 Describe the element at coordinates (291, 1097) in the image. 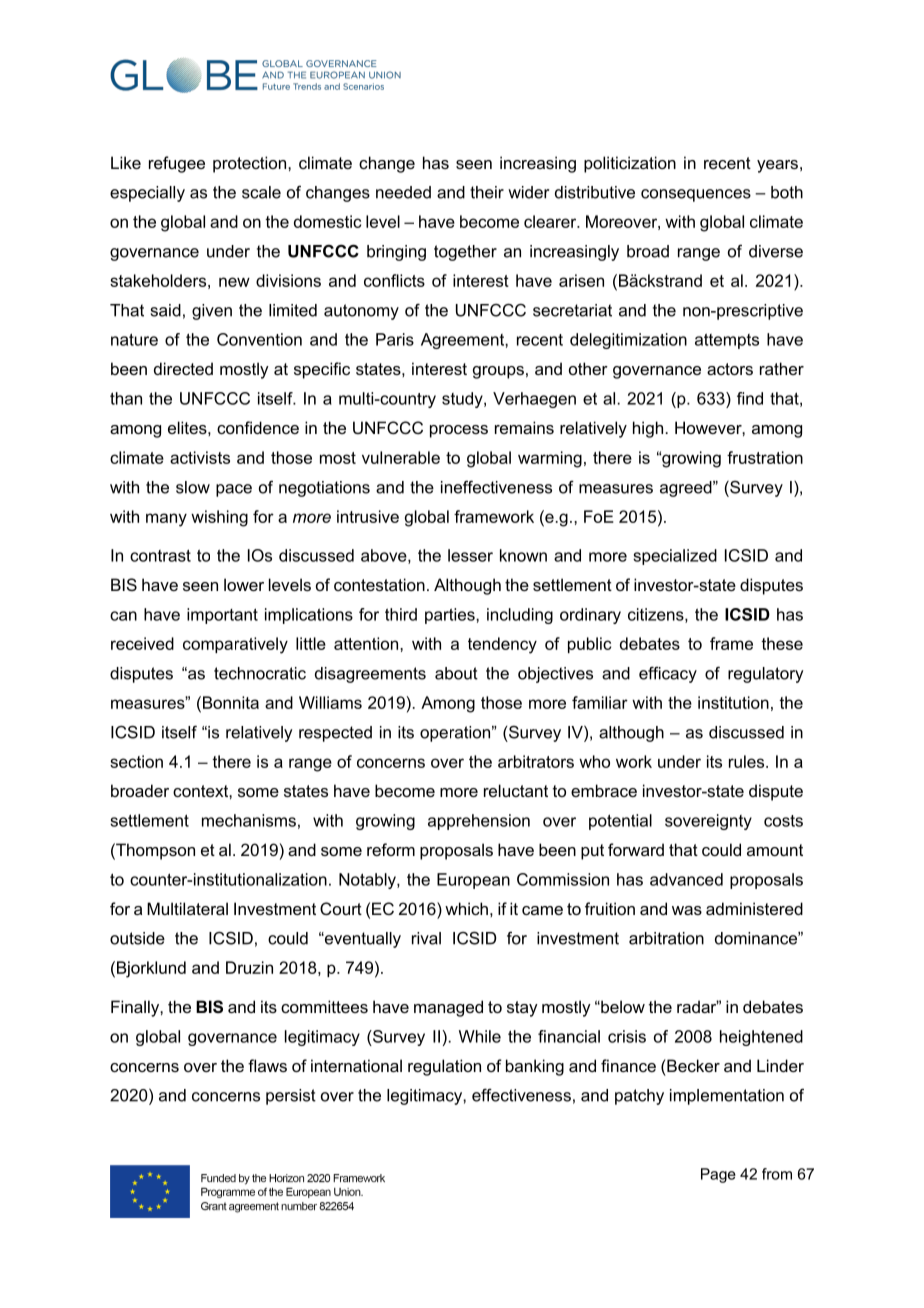

I see `persist` at that location.
